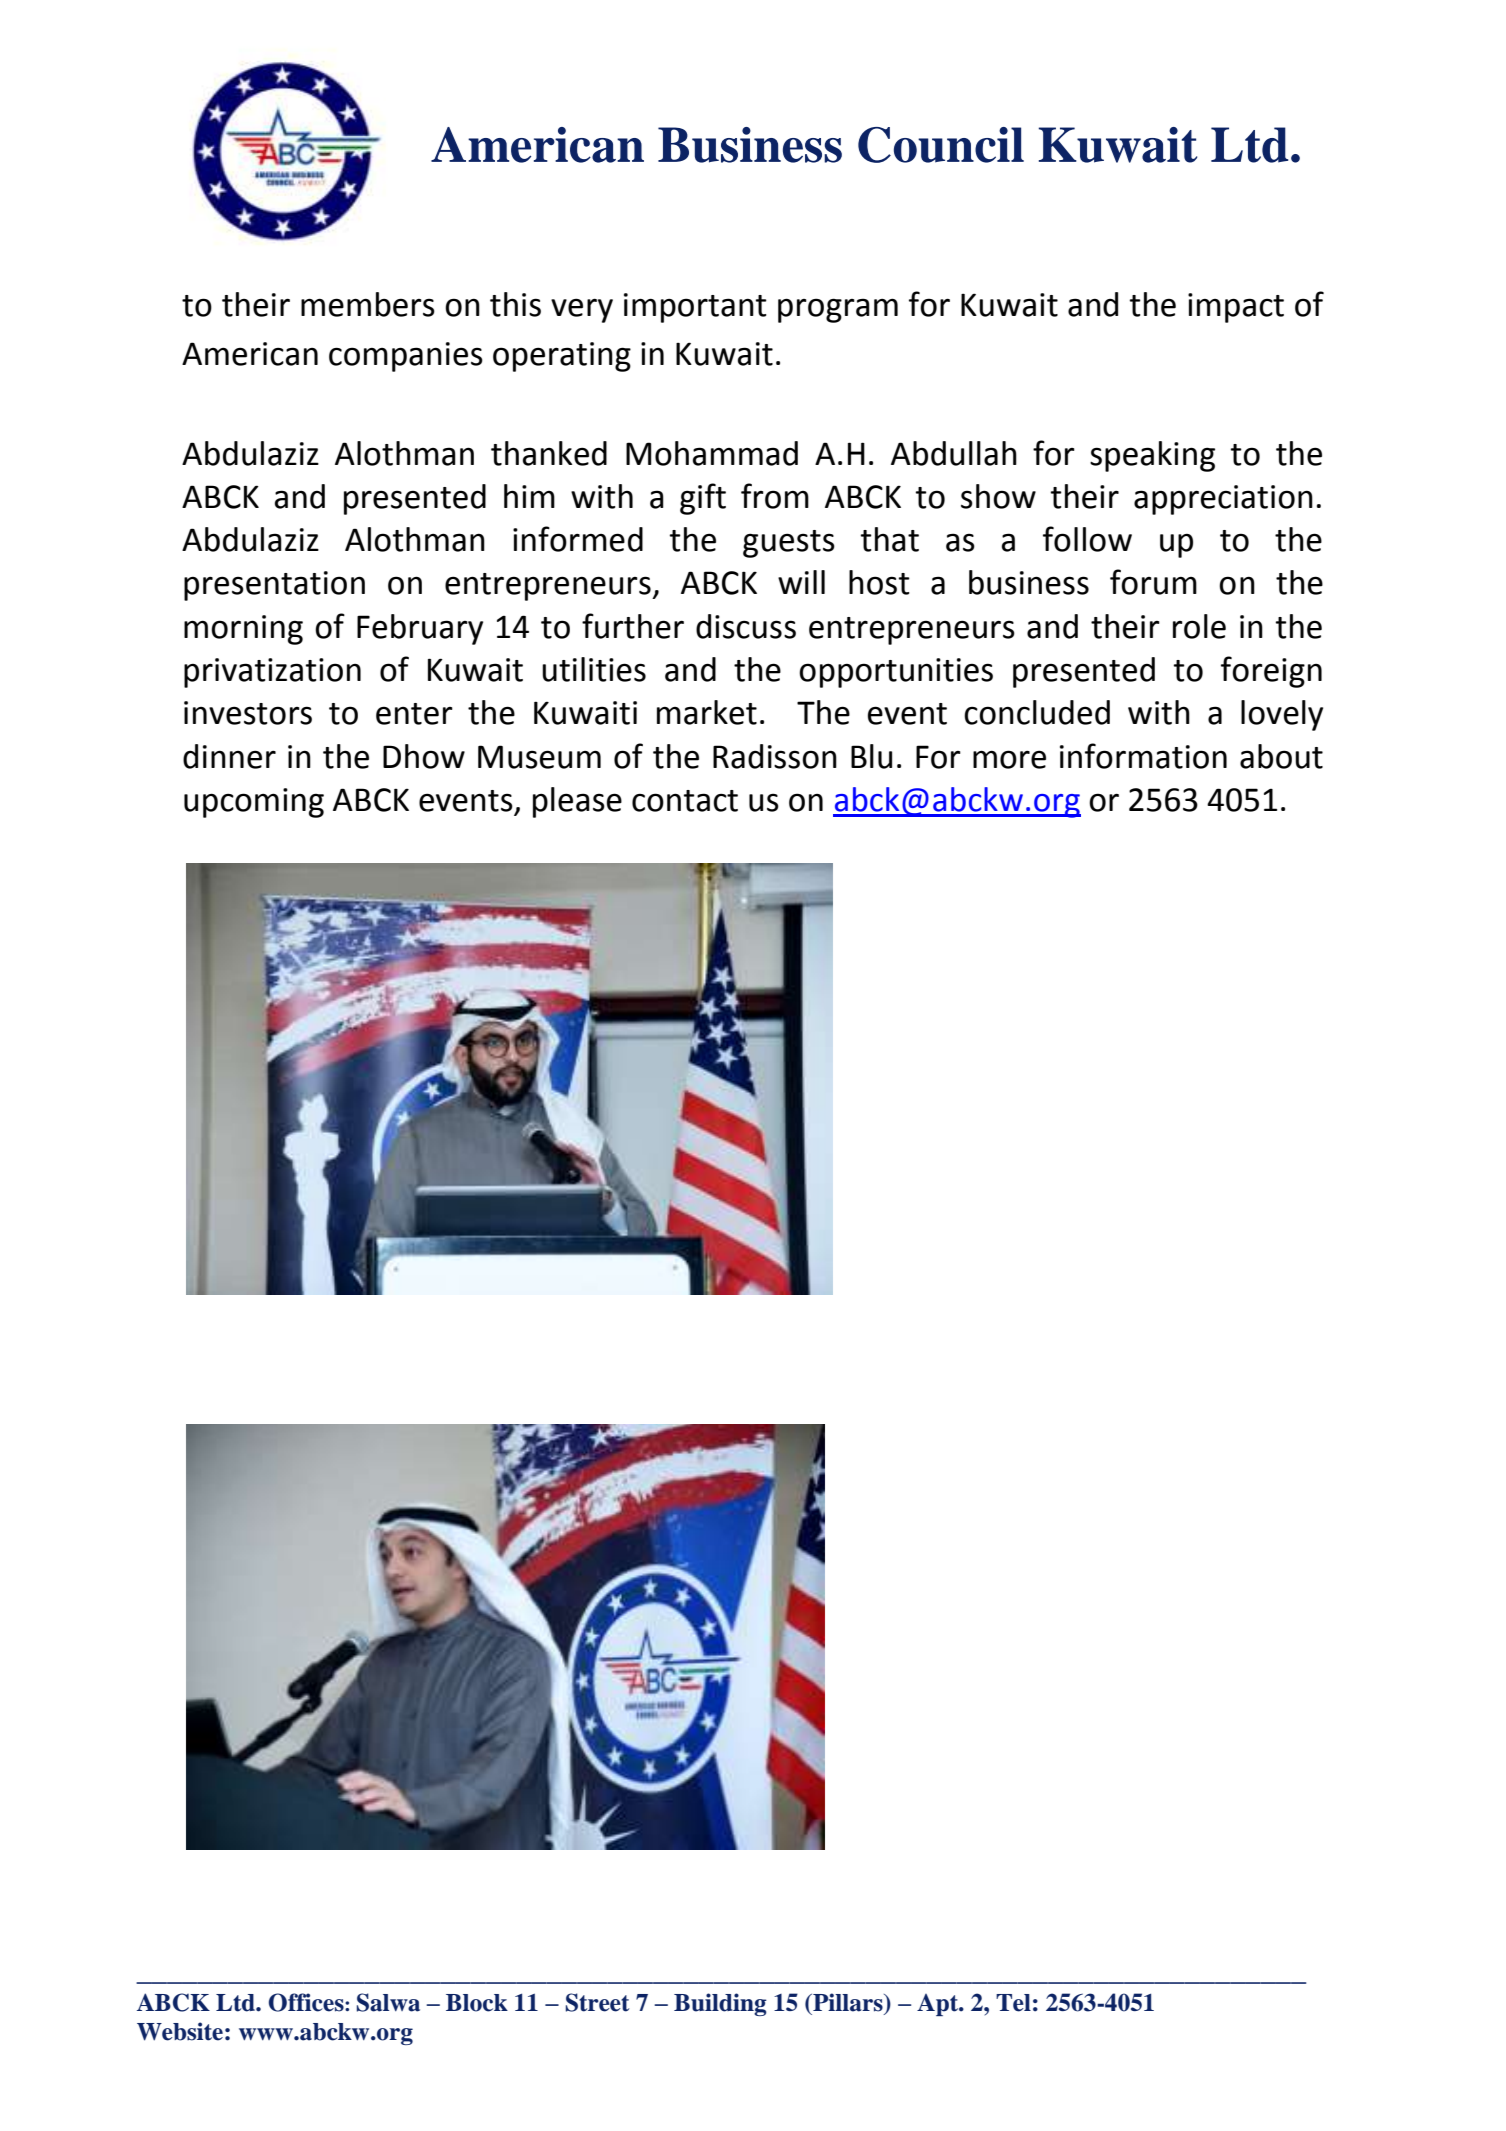 The height and width of the screenshot is (2131, 1506). What do you see at coordinates (577, 802) in the screenshot?
I see `please` at bounding box center [577, 802].
